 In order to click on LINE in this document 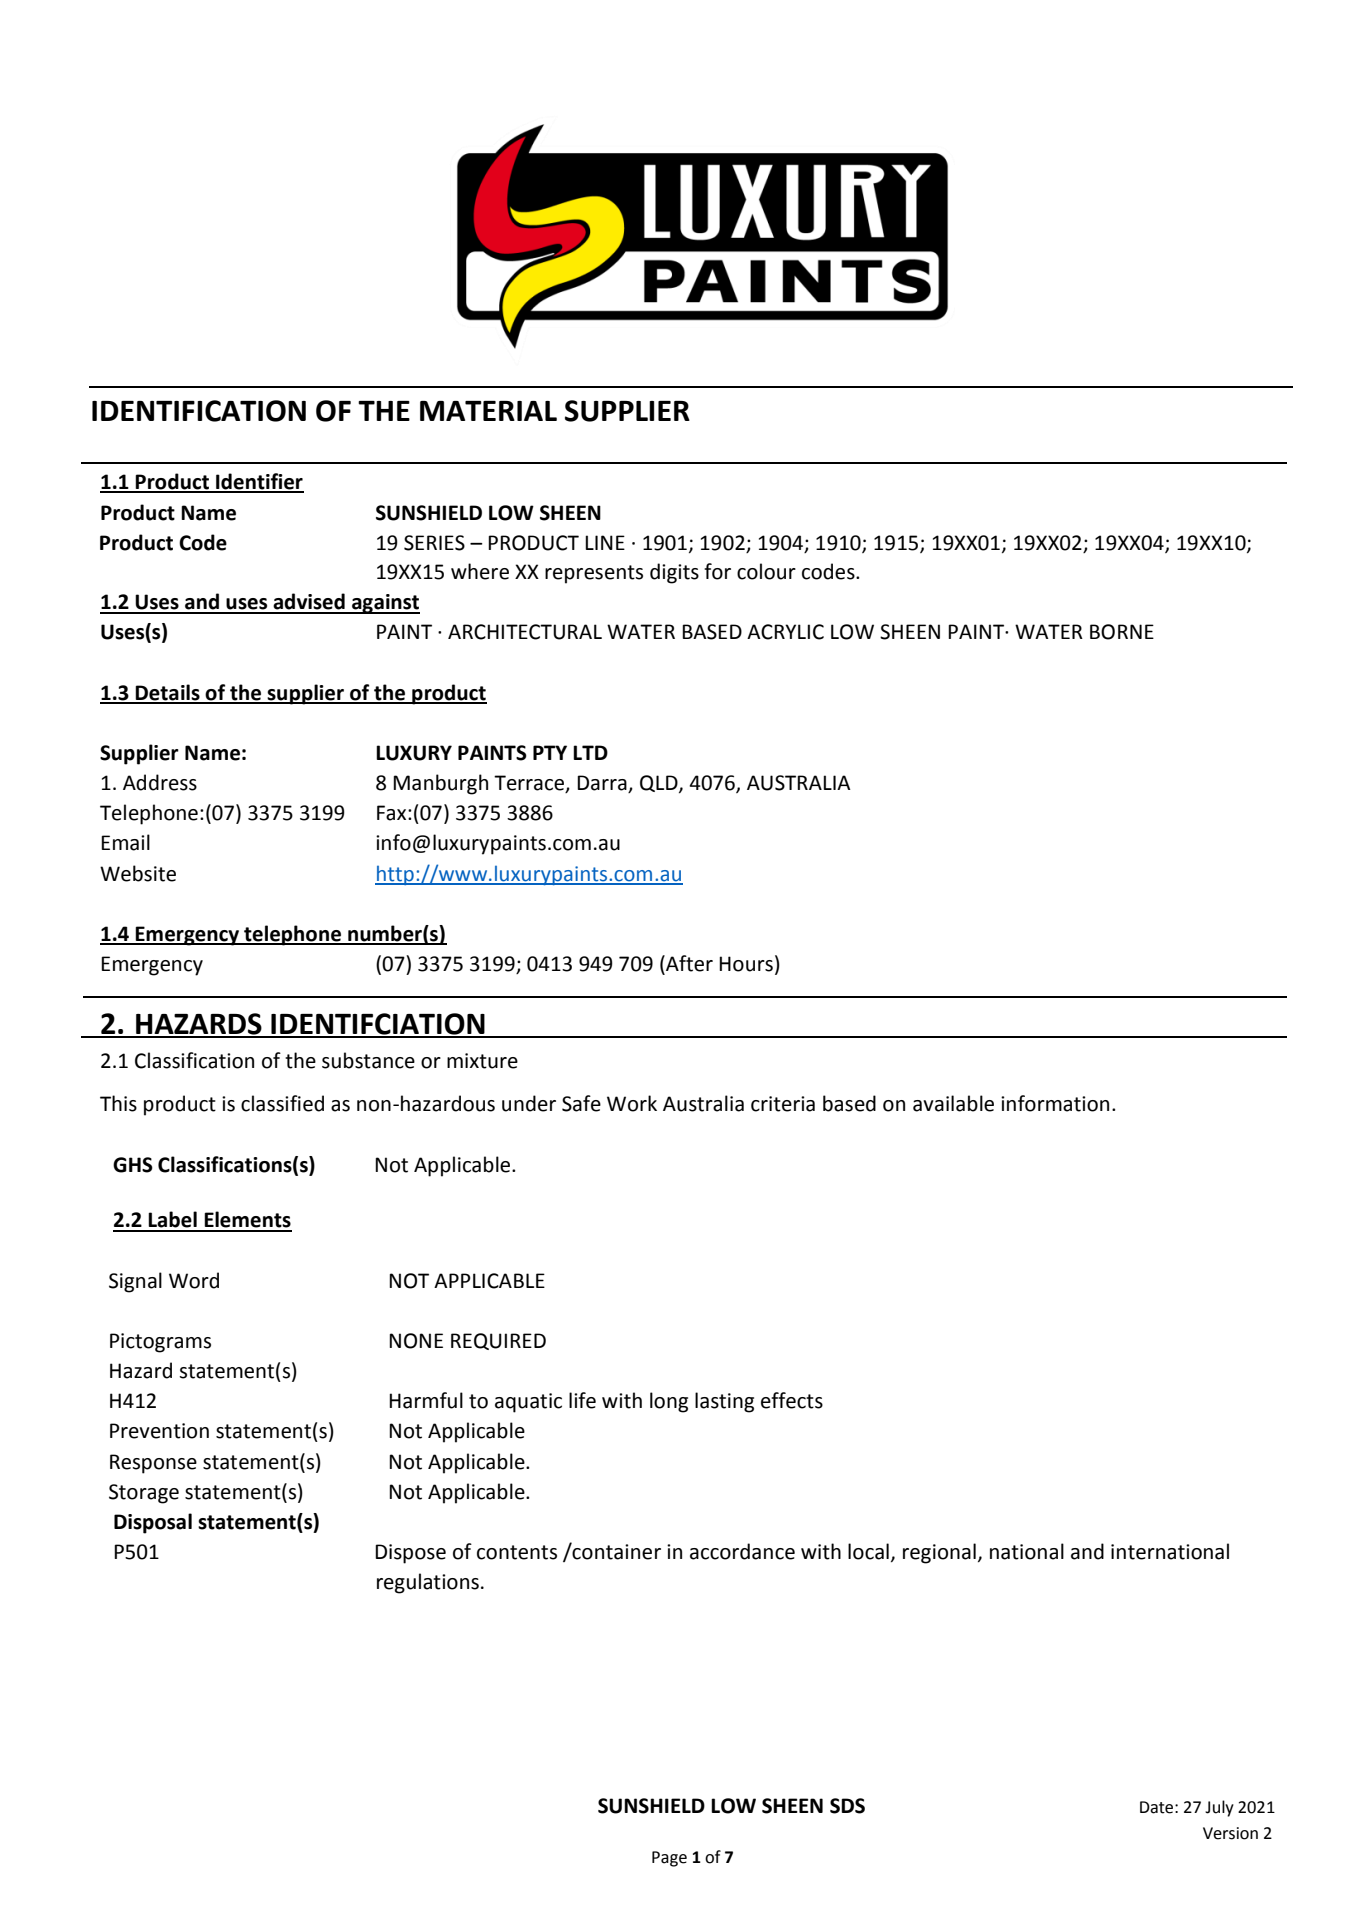, I will do `click(605, 542)`.
